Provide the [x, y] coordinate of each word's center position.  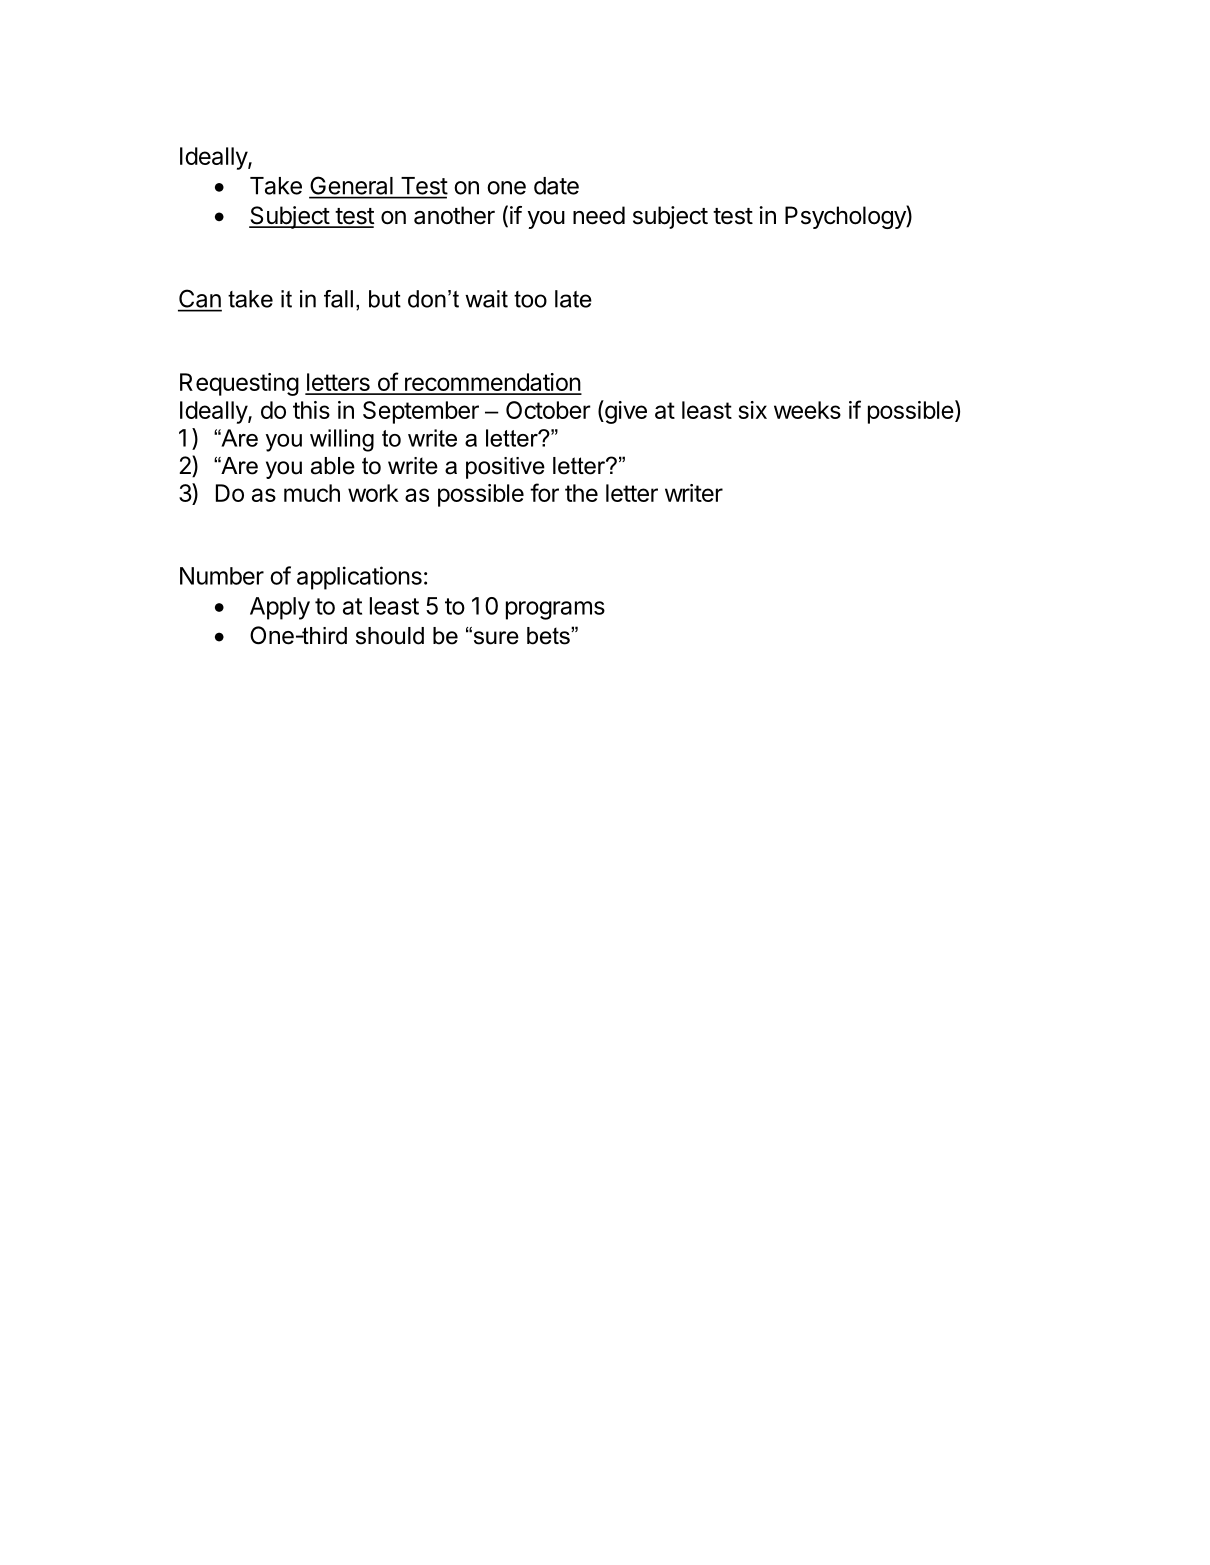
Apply [280, 608]
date [556, 186]
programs [555, 610]
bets [549, 636]
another [454, 215]
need [599, 215]
